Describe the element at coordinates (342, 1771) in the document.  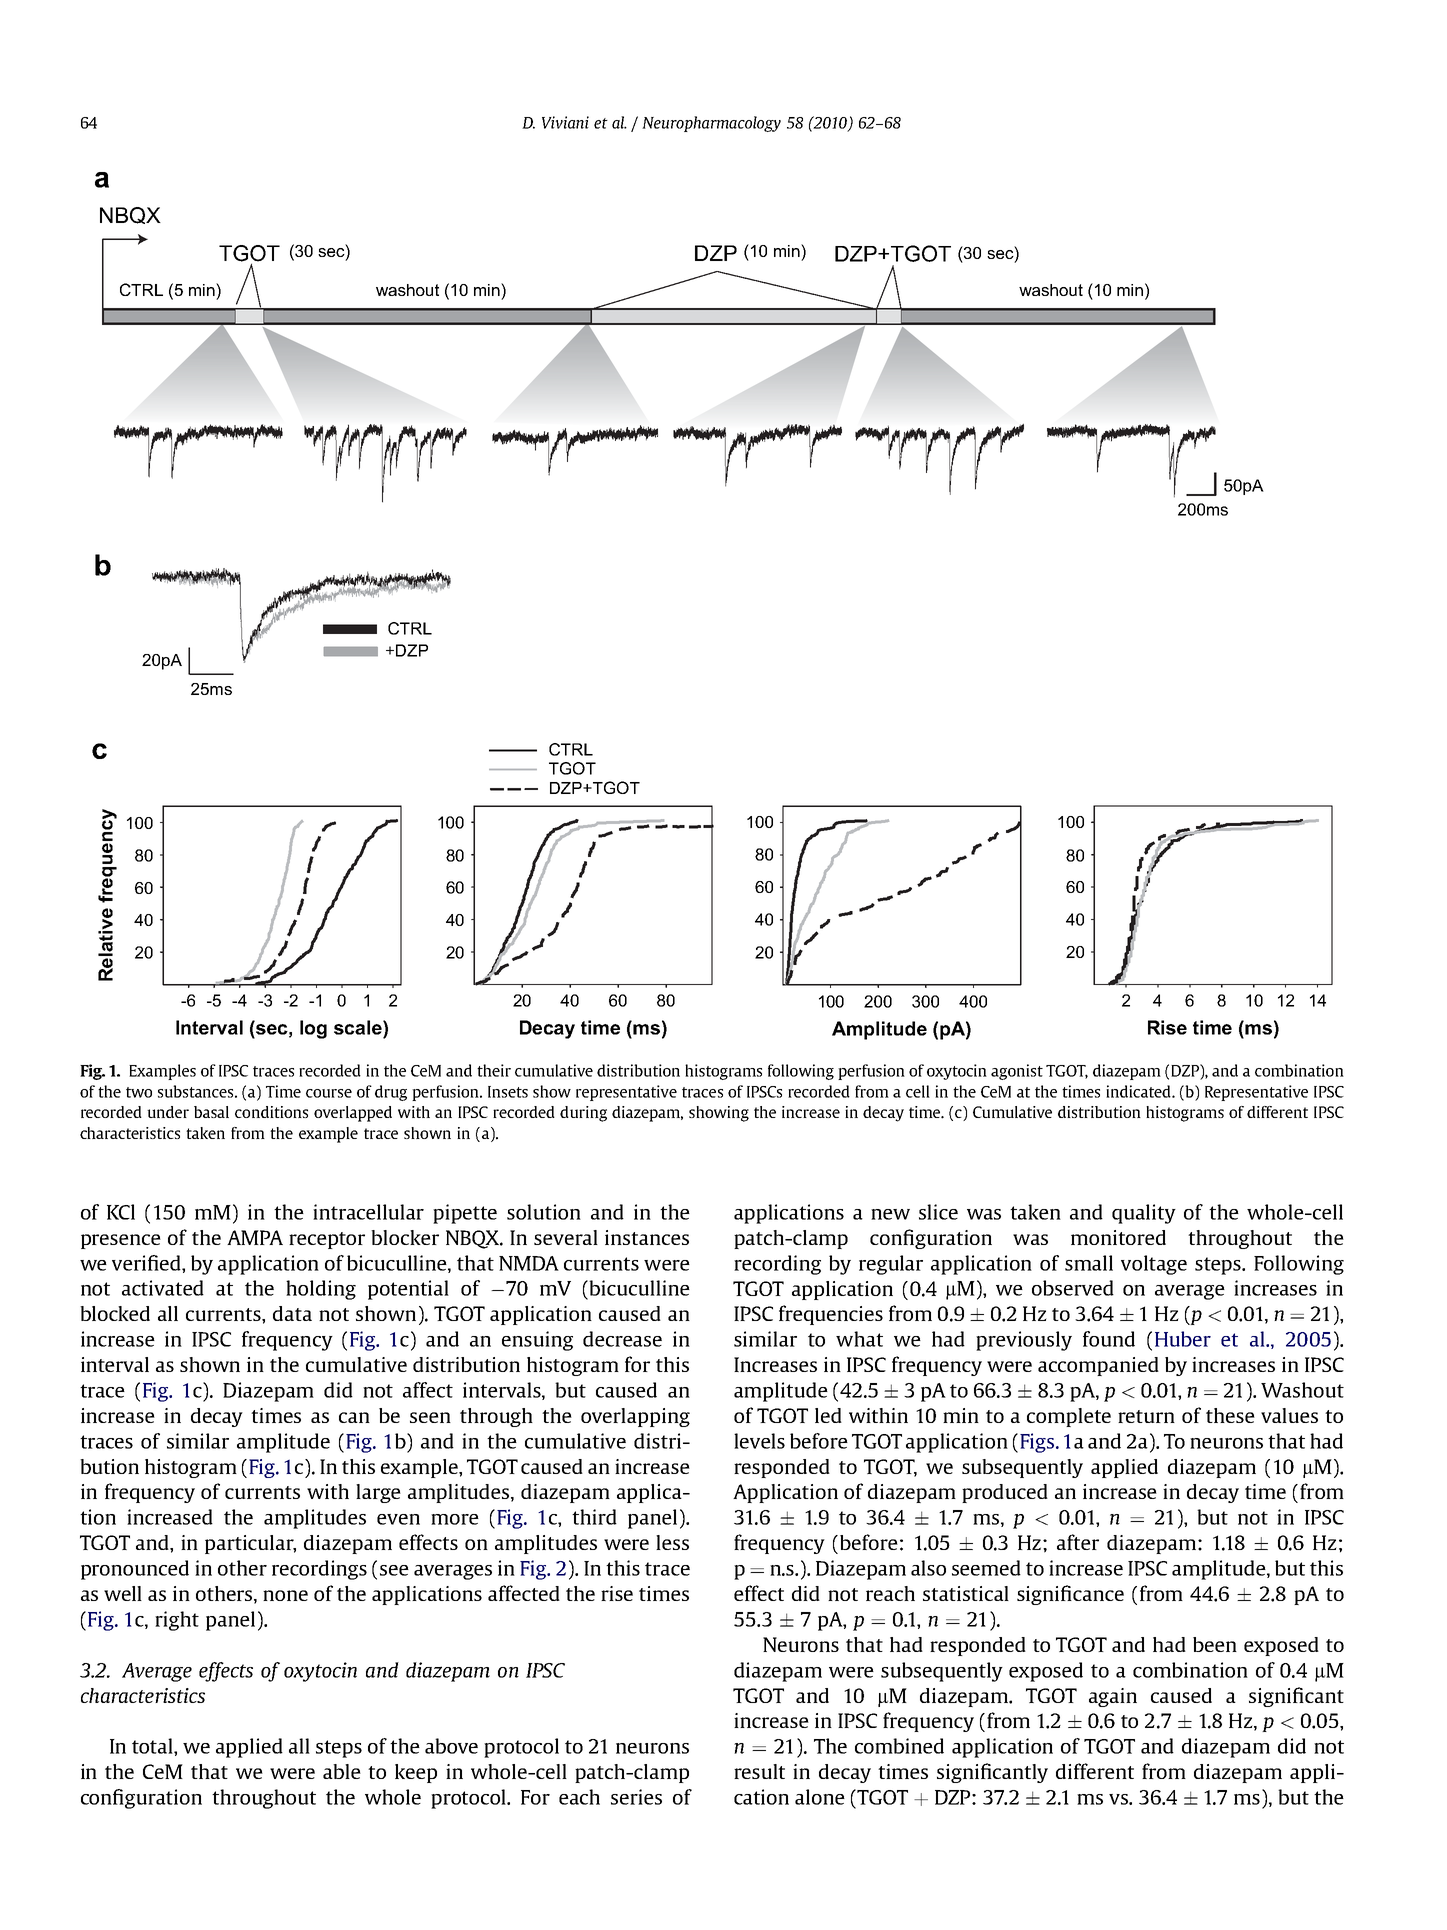
I see `able` at that location.
